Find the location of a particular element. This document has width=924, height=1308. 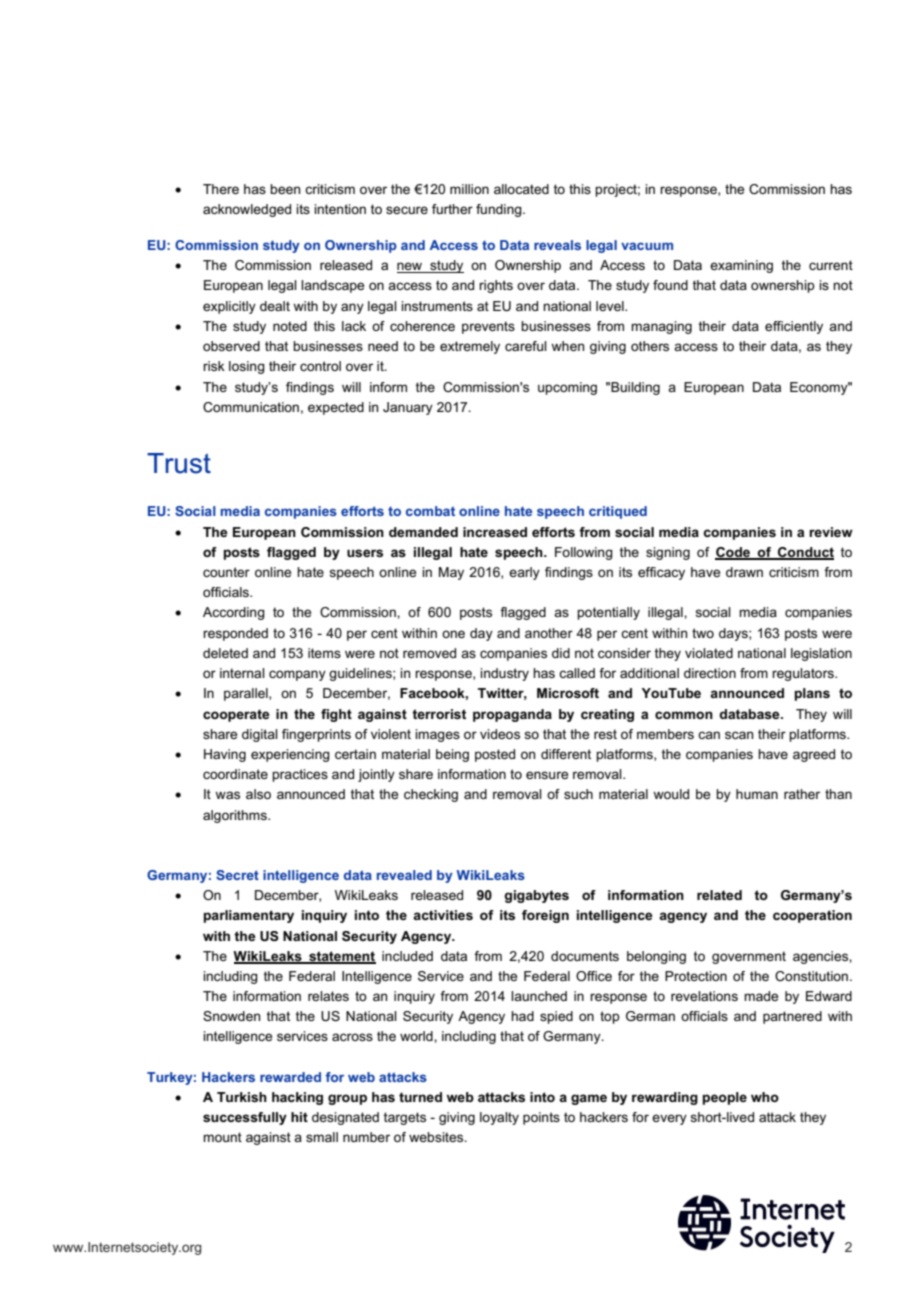

early is located at coordinates (524, 573).
